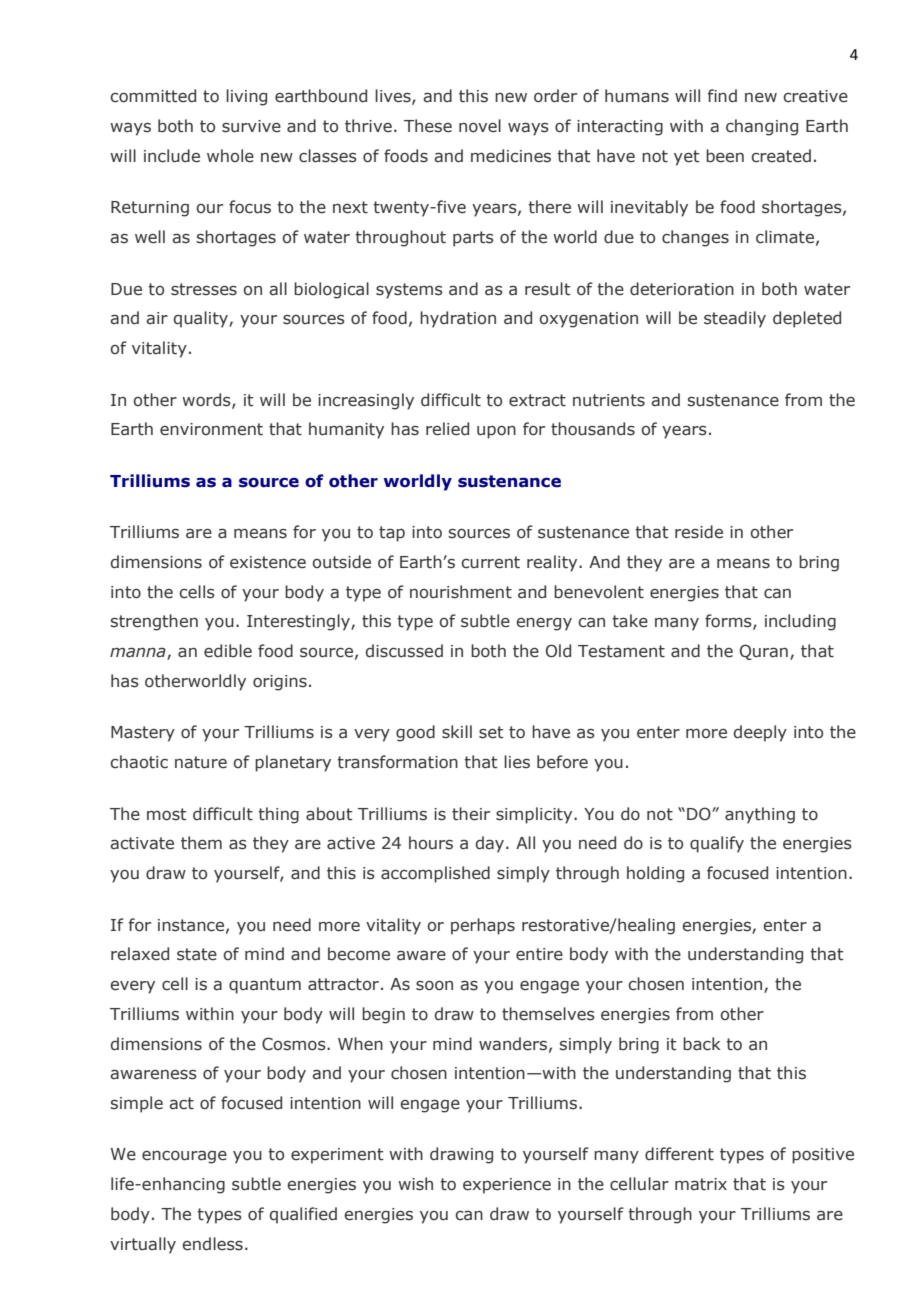 Image resolution: width=924 pixels, height=1308 pixels. Describe the element at coordinates (701, 1184) in the screenshot. I see `matrix` at that location.
